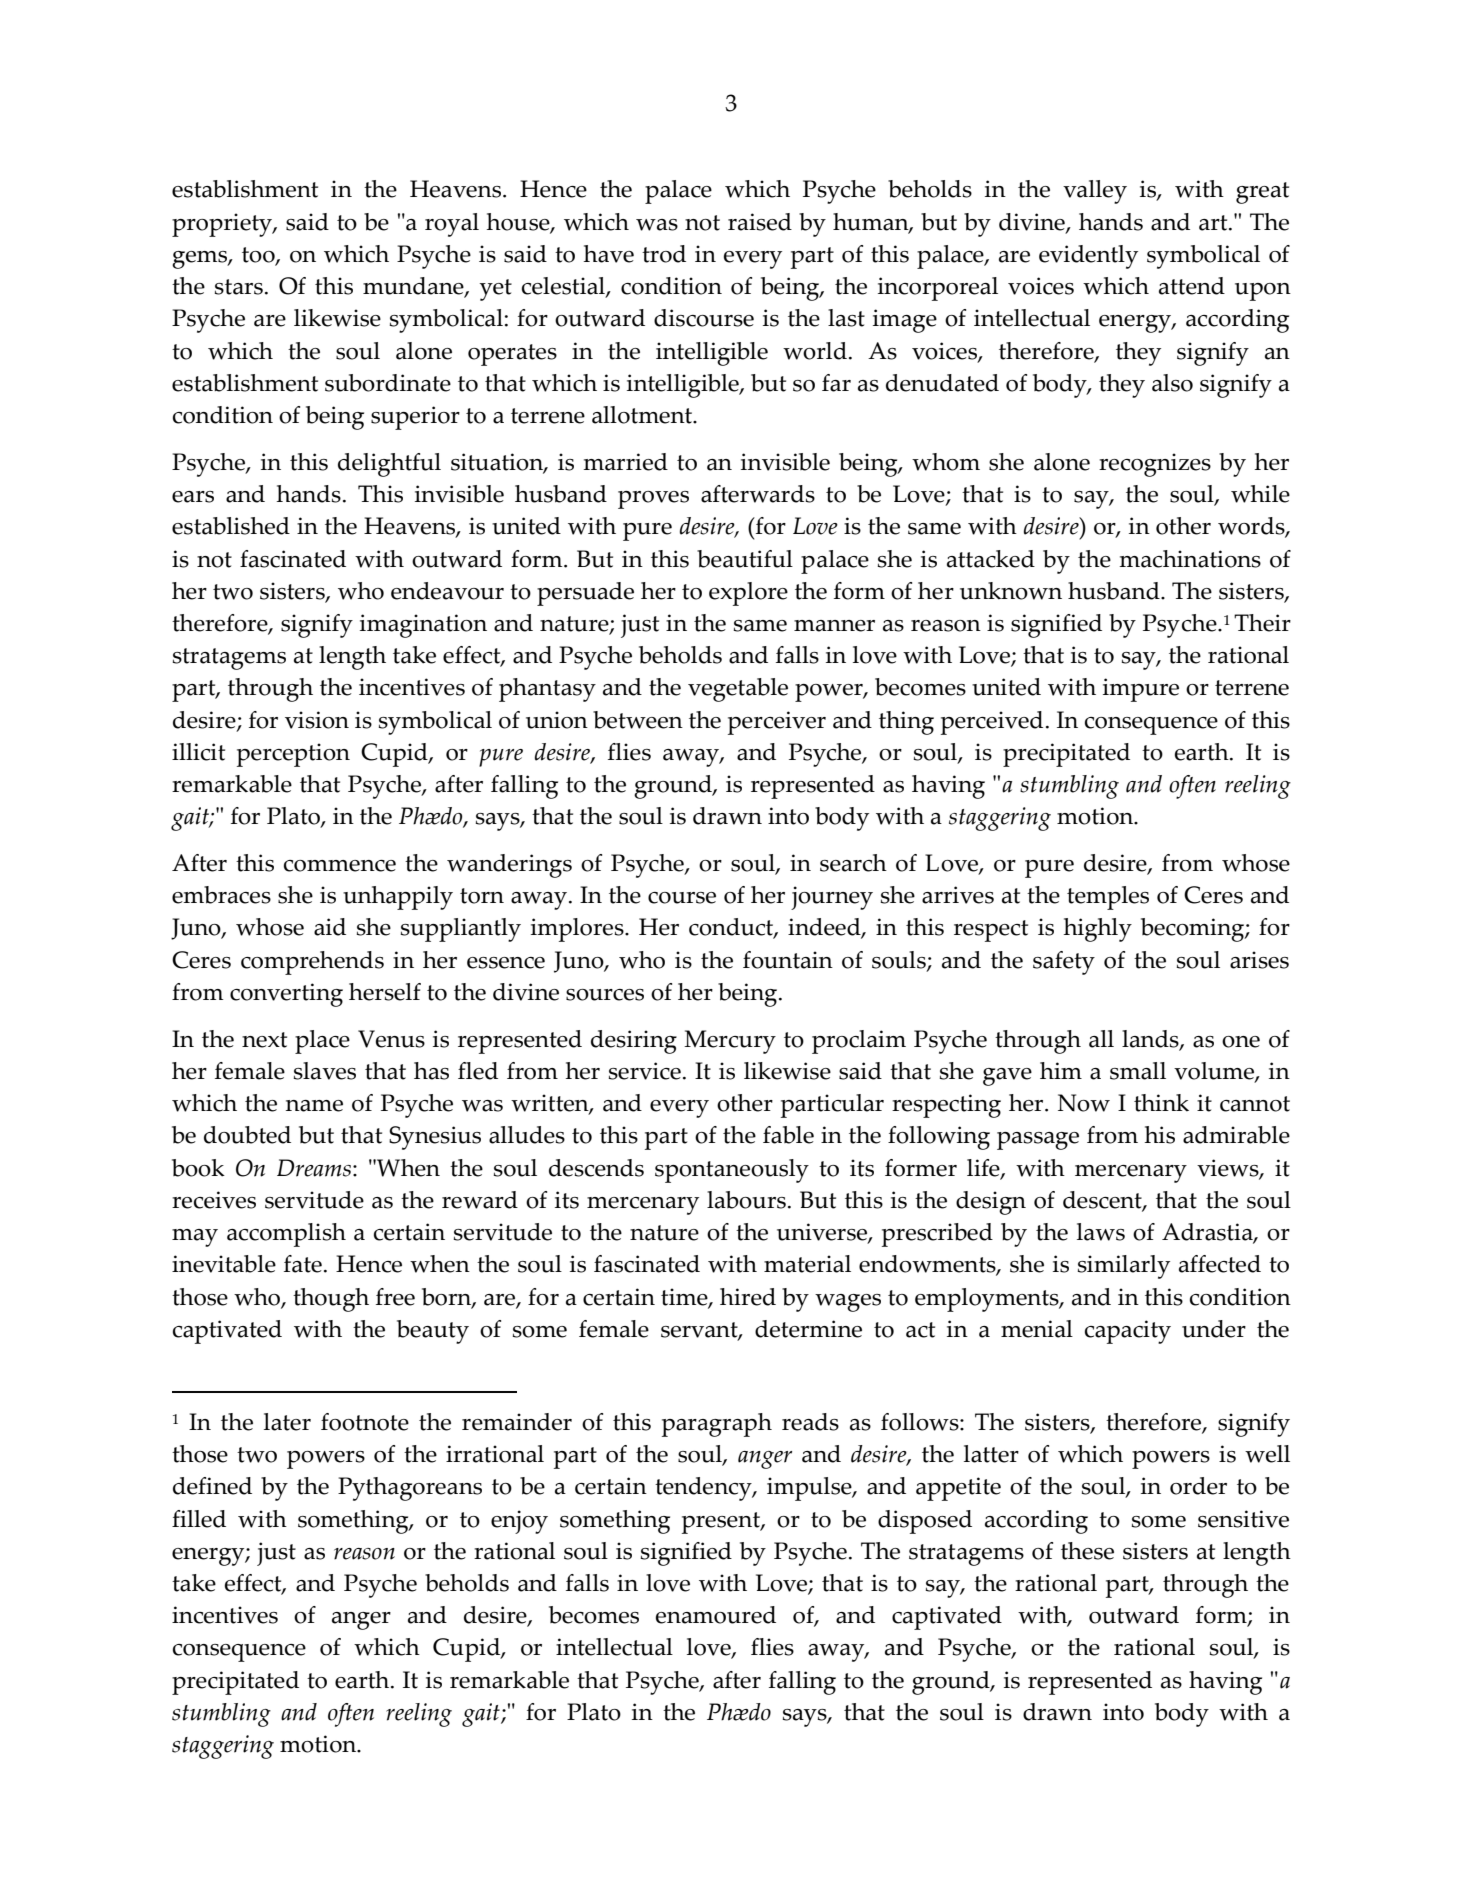 Image resolution: width=1463 pixels, height=1893 pixels. I want to click on enamoured, so click(716, 1615).
